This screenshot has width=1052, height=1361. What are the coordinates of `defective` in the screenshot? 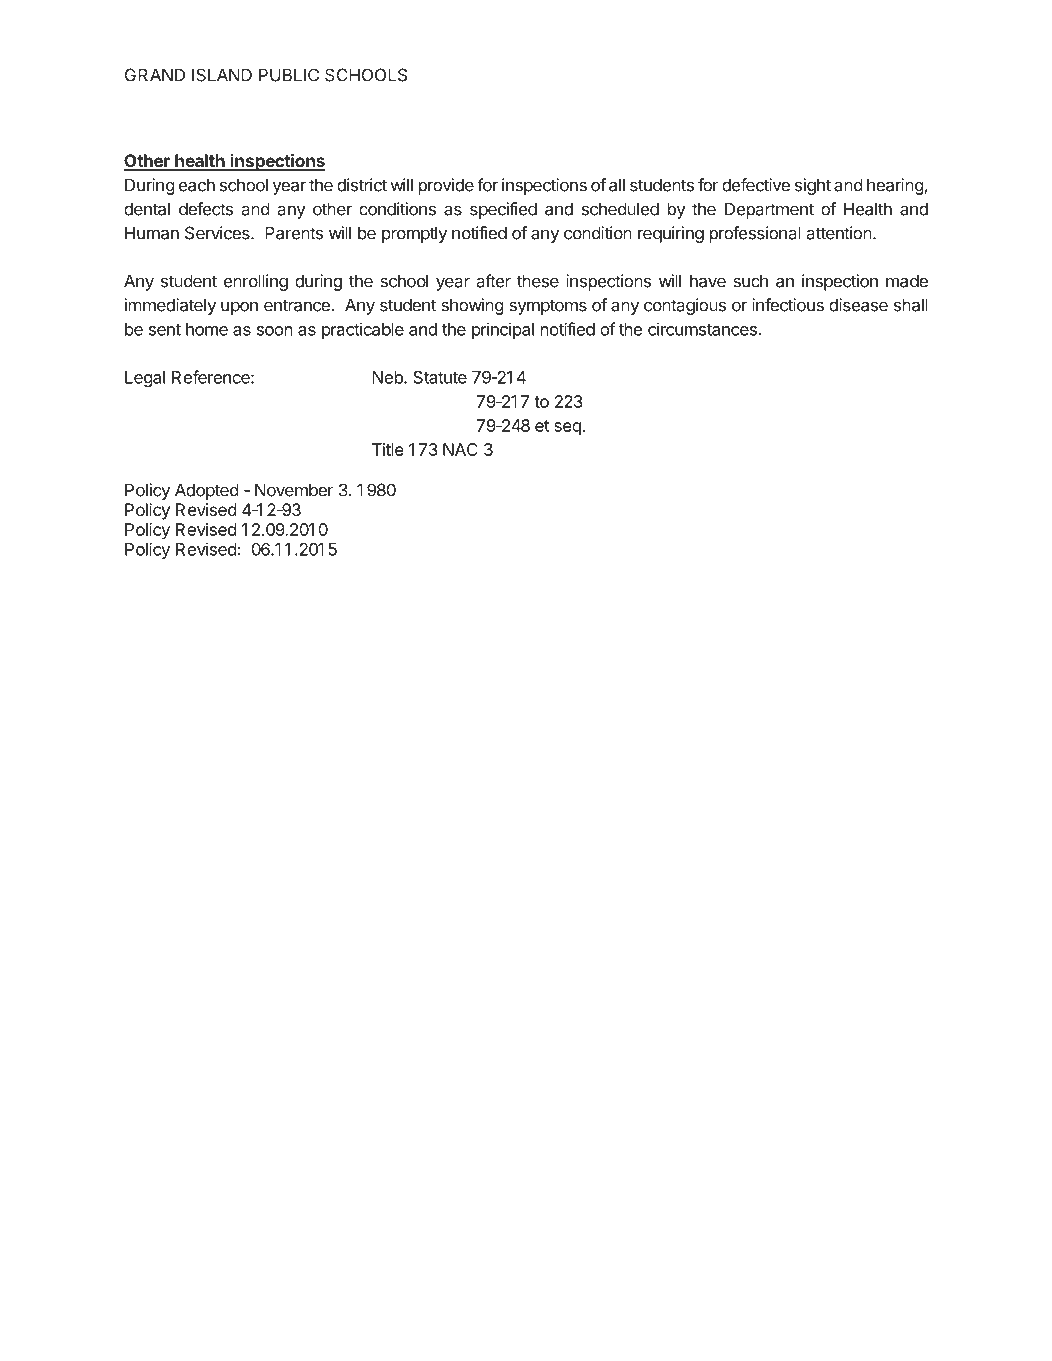 It's located at (756, 185).
